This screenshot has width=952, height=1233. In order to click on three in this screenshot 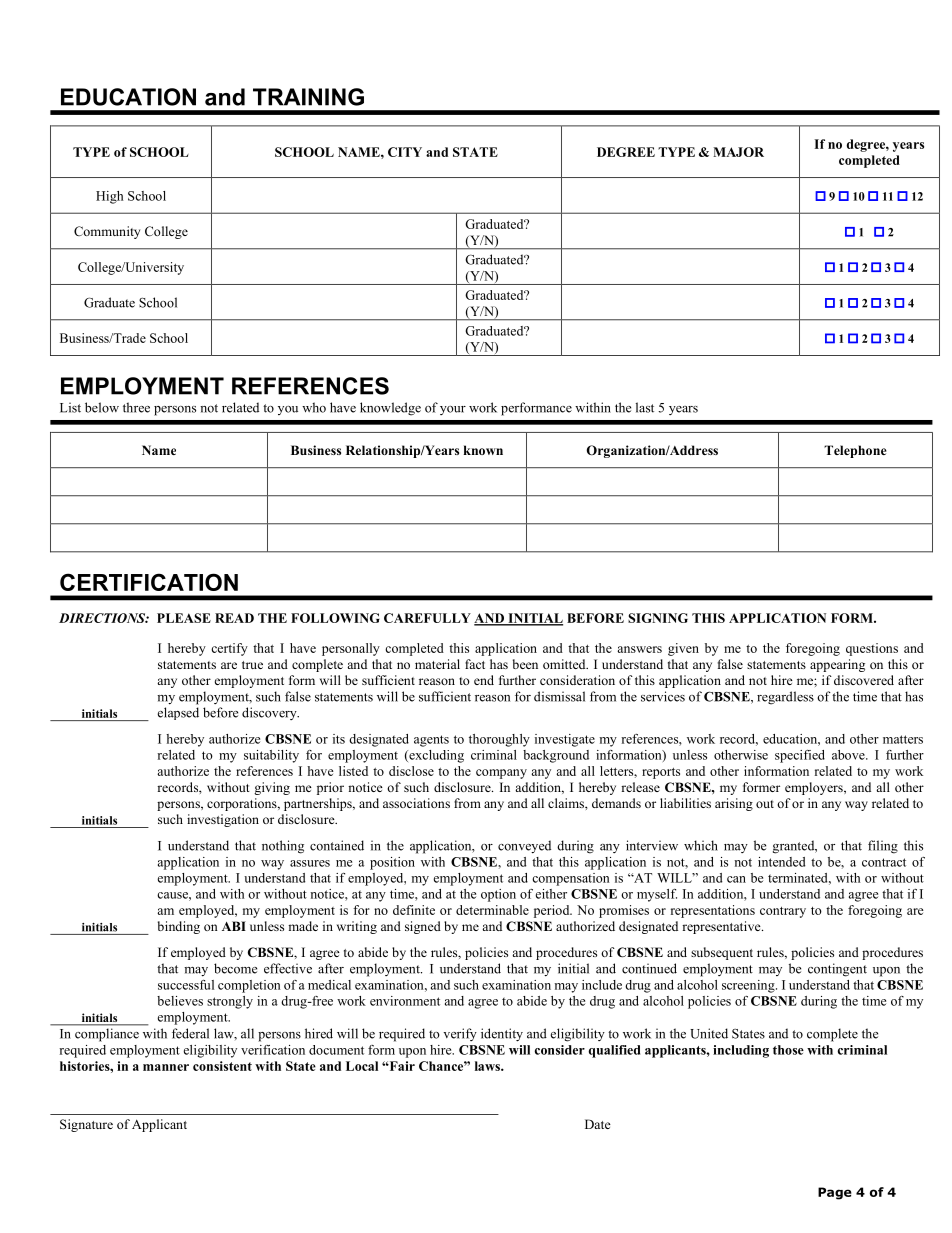, I will do `click(136, 407)`.
